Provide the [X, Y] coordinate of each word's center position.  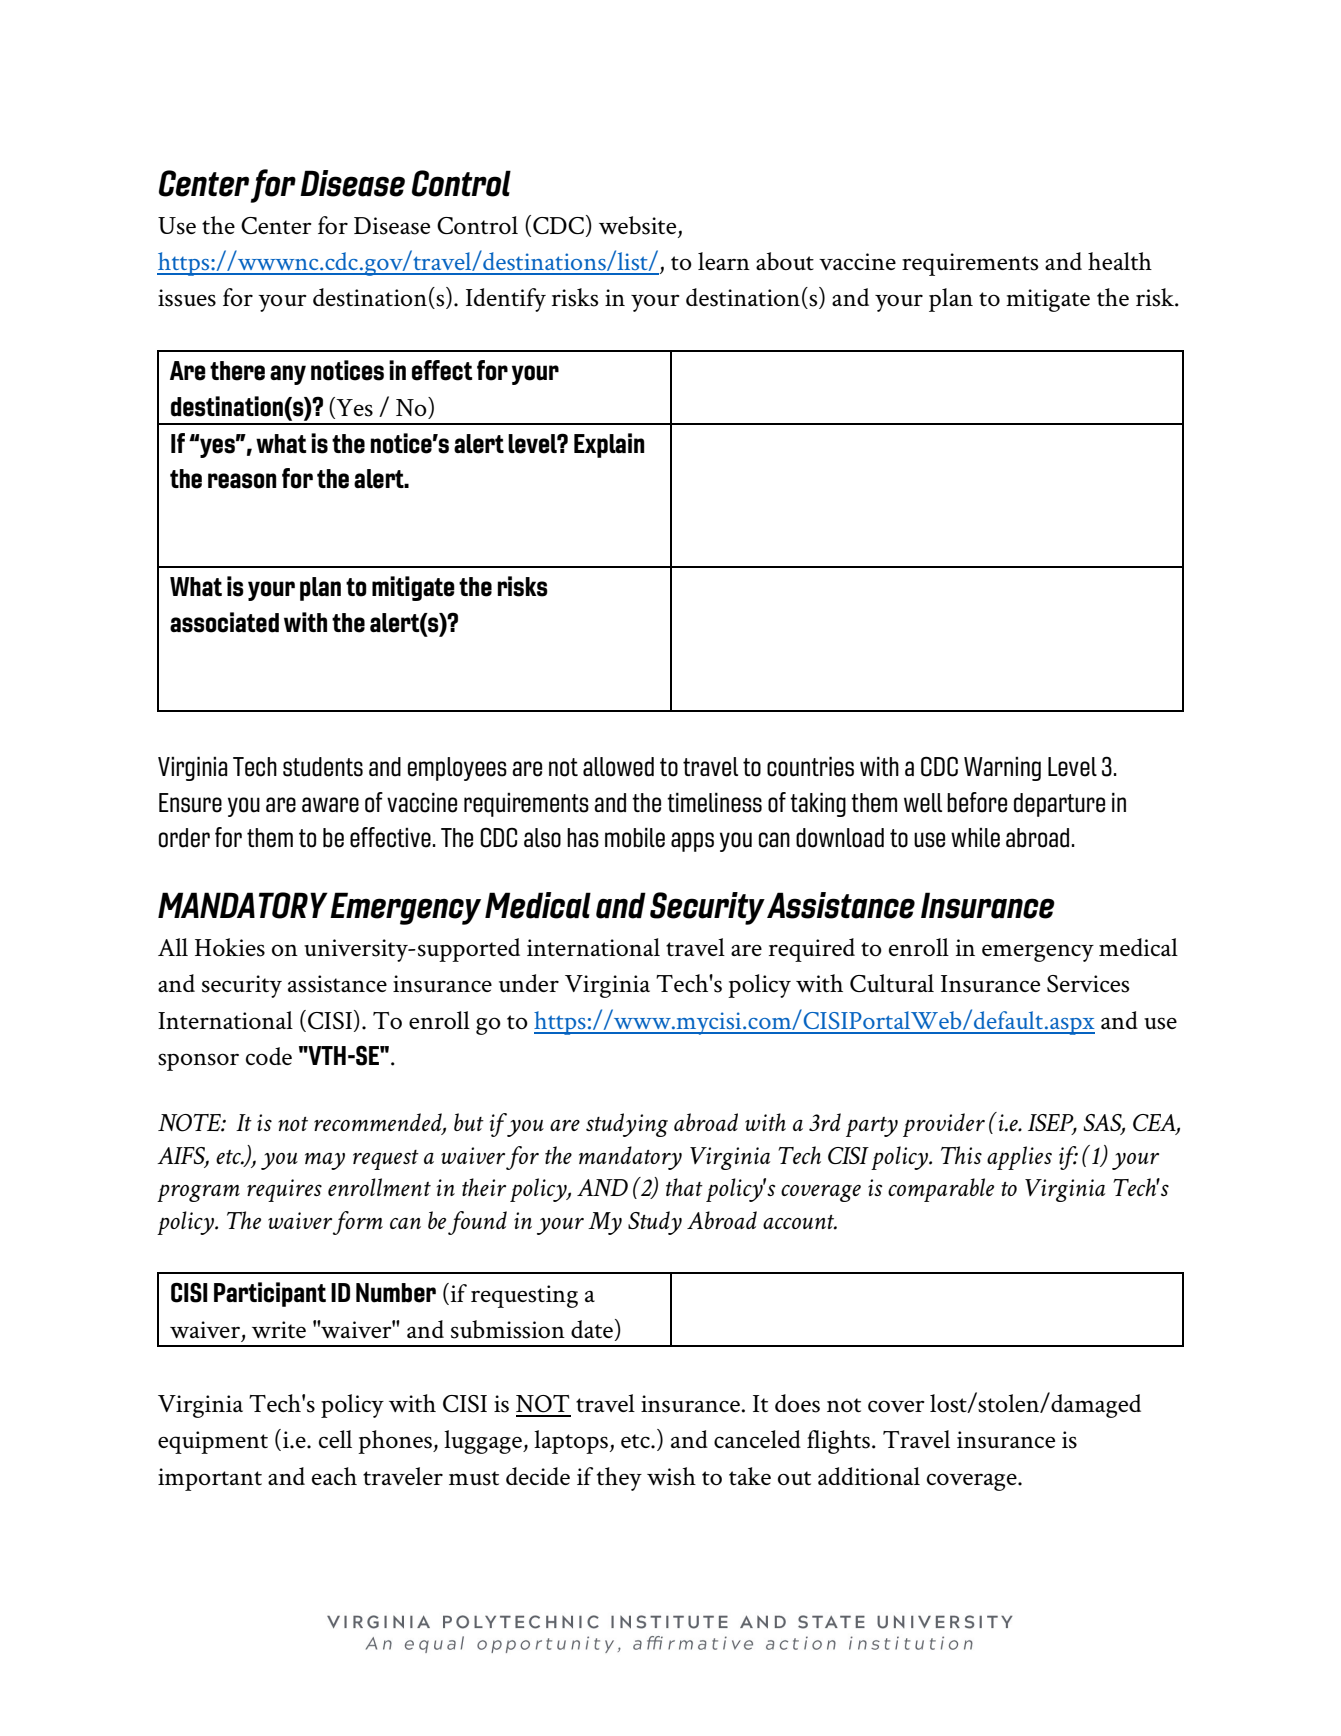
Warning [1002, 769]
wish [671, 1476]
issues [187, 298]
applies [1019, 1158]
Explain [609, 445]
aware [330, 805]
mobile [635, 837]
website [637, 225]
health [1120, 261]
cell [335, 1439]
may [325, 1161]
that [684, 1187]
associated [224, 622]
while [975, 838]
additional [869, 1476]
